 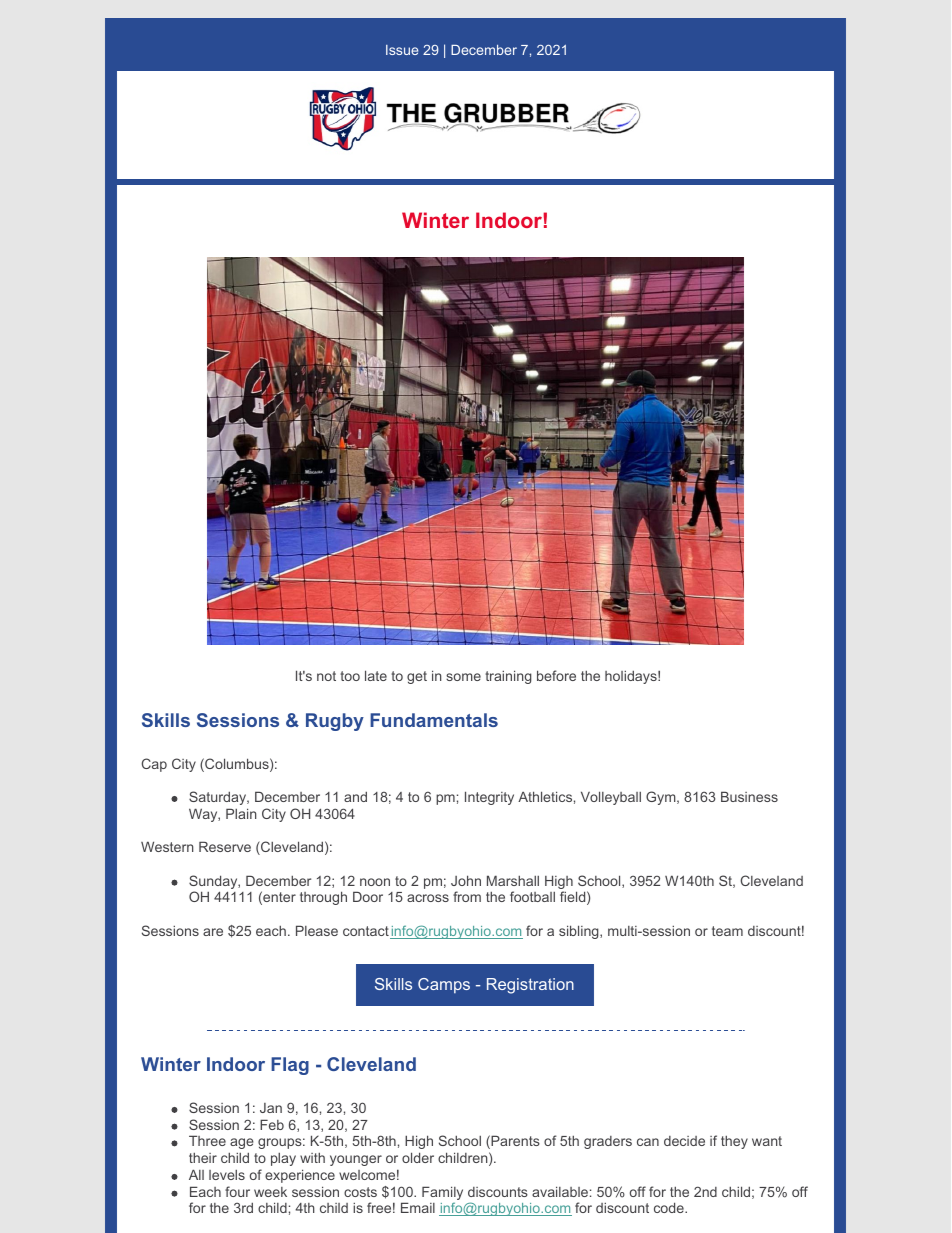 I want to click on some, so click(x=463, y=677).
